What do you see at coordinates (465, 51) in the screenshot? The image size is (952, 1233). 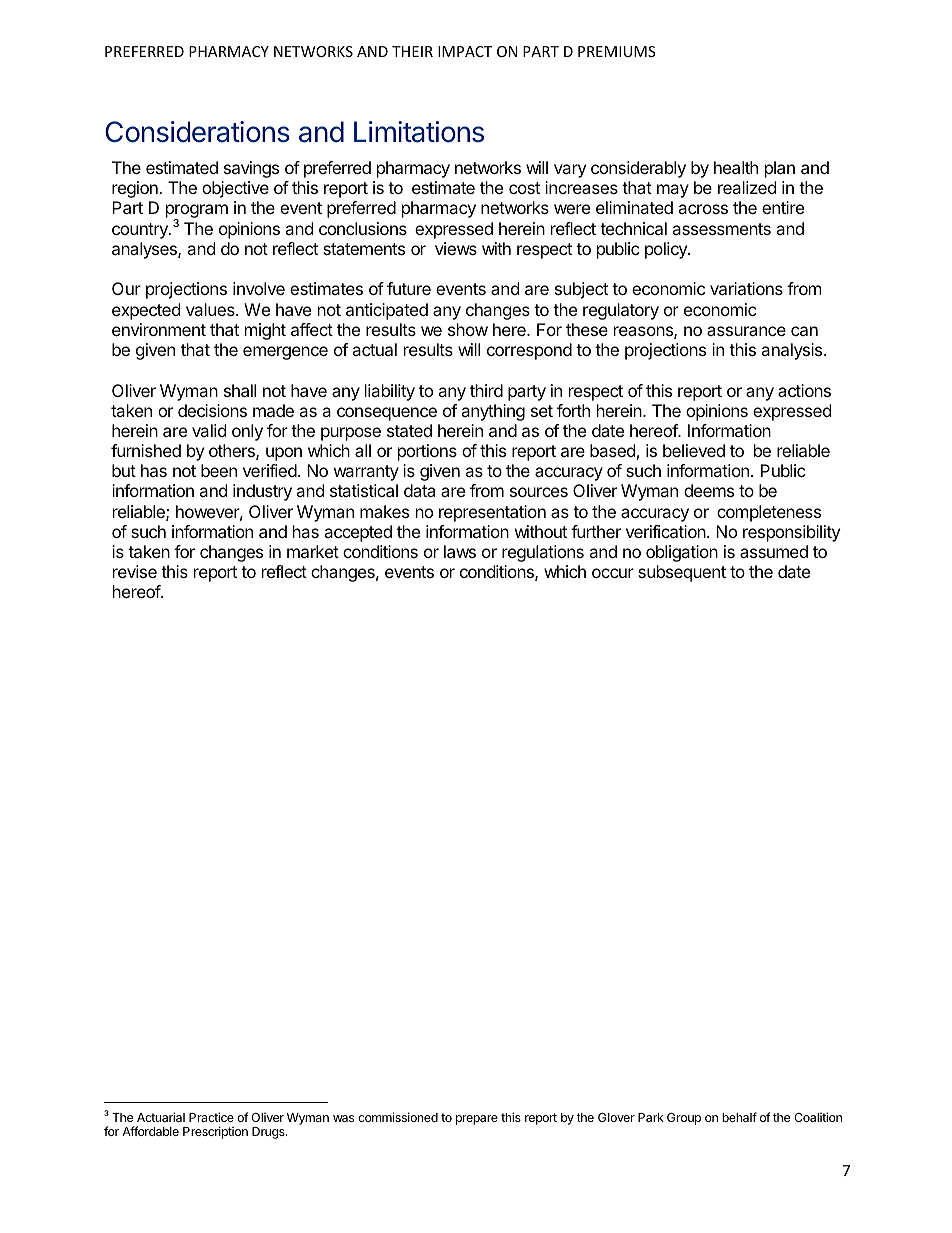 I see `IMPACT` at bounding box center [465, 51].
